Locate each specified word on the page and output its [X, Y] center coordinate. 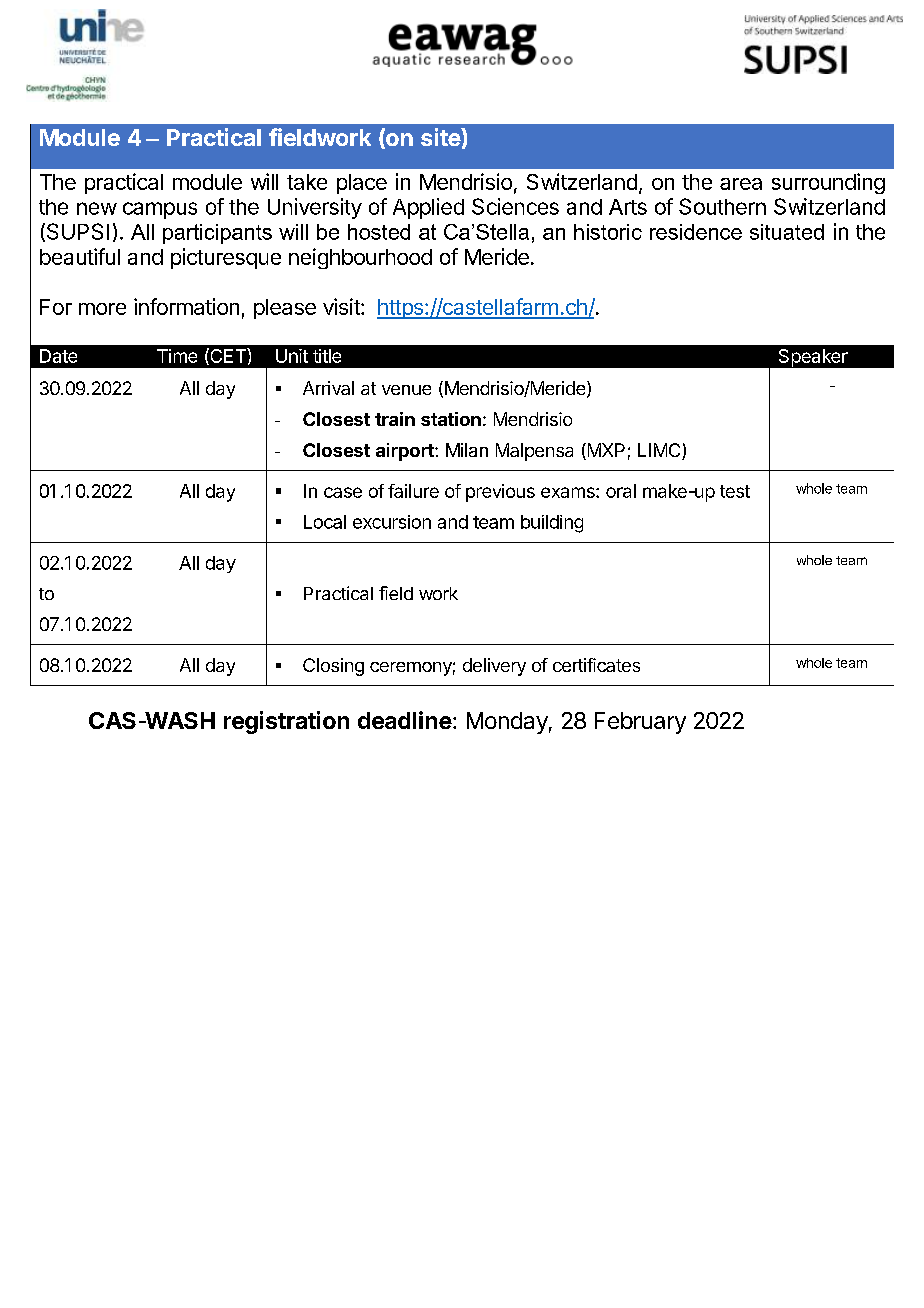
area [741, 184]
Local [325, 522]
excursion [392, 522]
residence [696, 232]
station [451, 419]
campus [160, 210]
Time [177, 356]
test [735, 491]
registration [286, 722]
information [186, 306]
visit [342, 306]
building [552, 524]
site [441, 137]
